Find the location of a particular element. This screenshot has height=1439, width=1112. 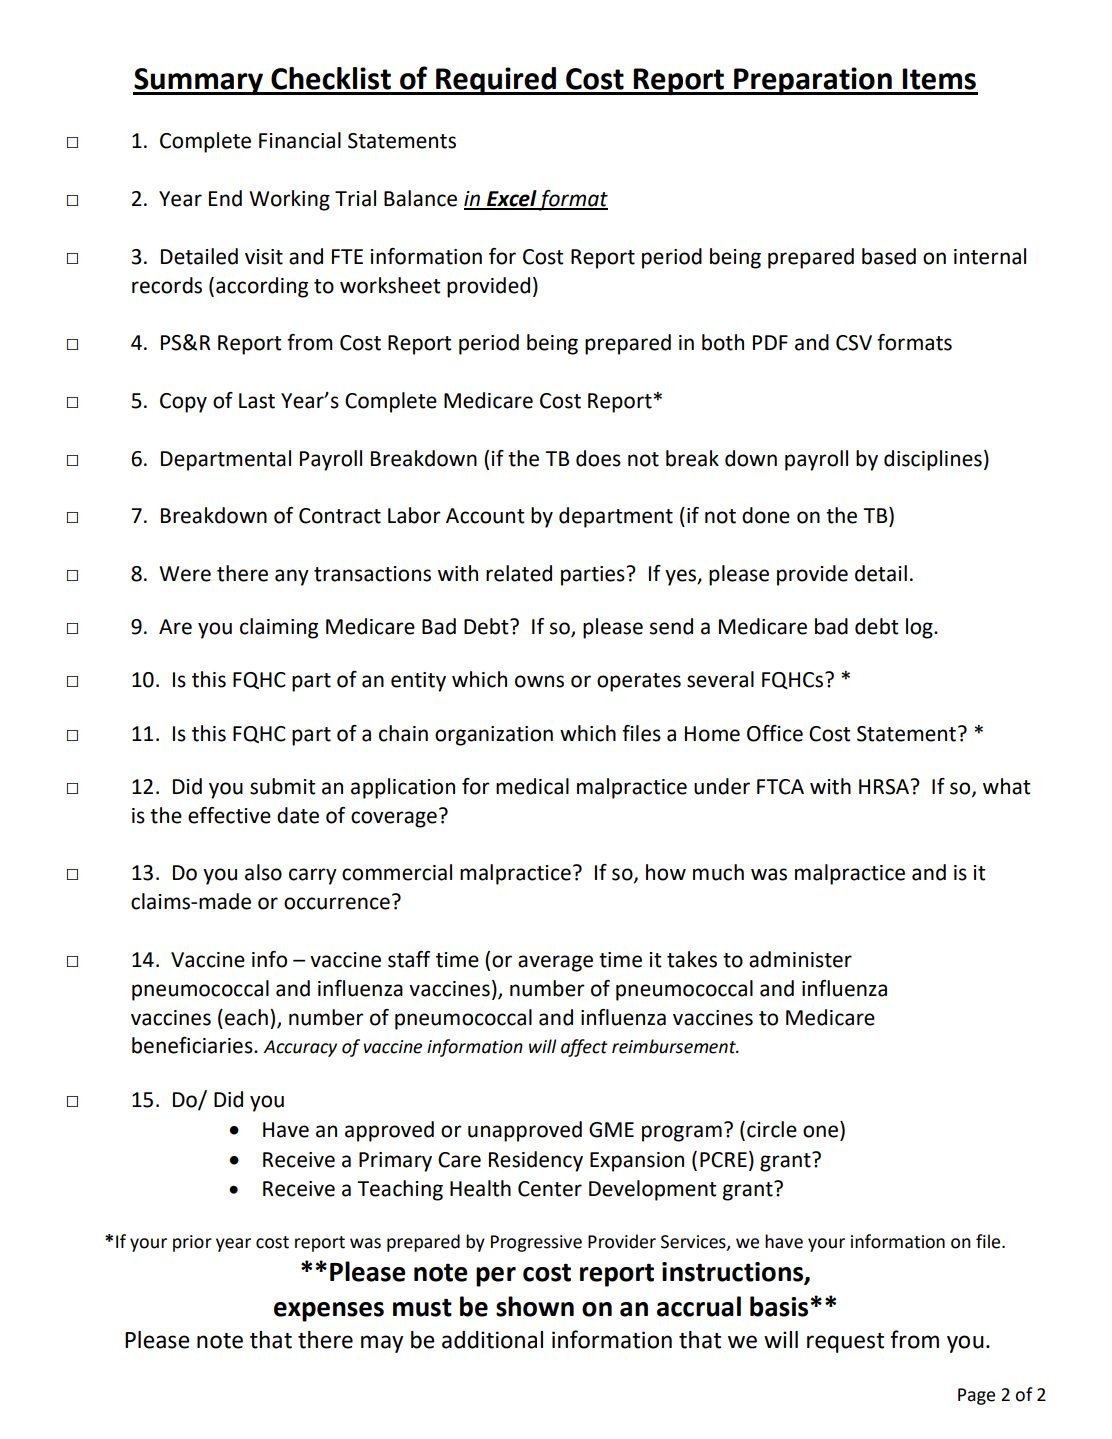

Financial is located at coordinates (300, 140).
